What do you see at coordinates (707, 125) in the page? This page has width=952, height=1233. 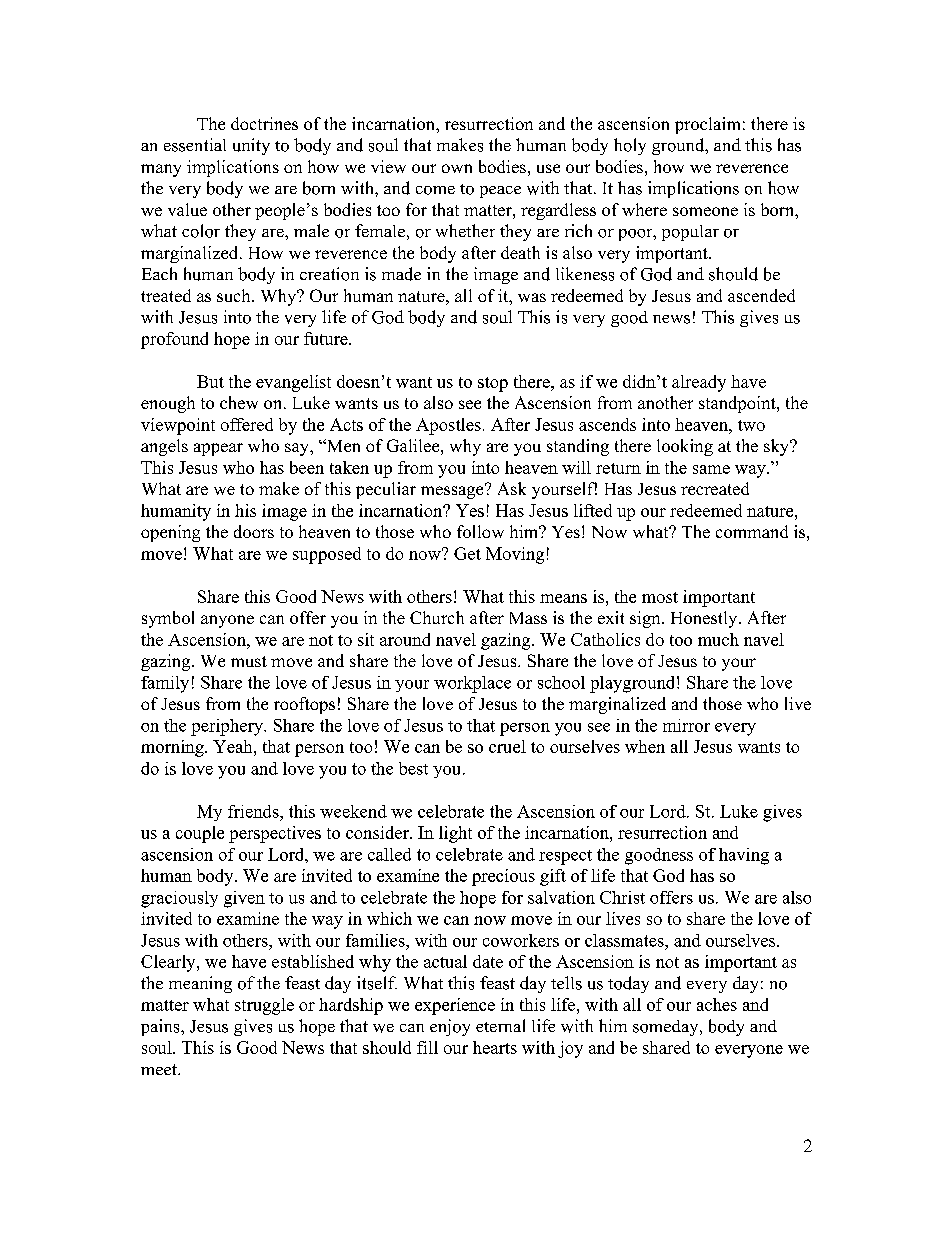 I see `proclaim` at bounding box center [707, 125].
